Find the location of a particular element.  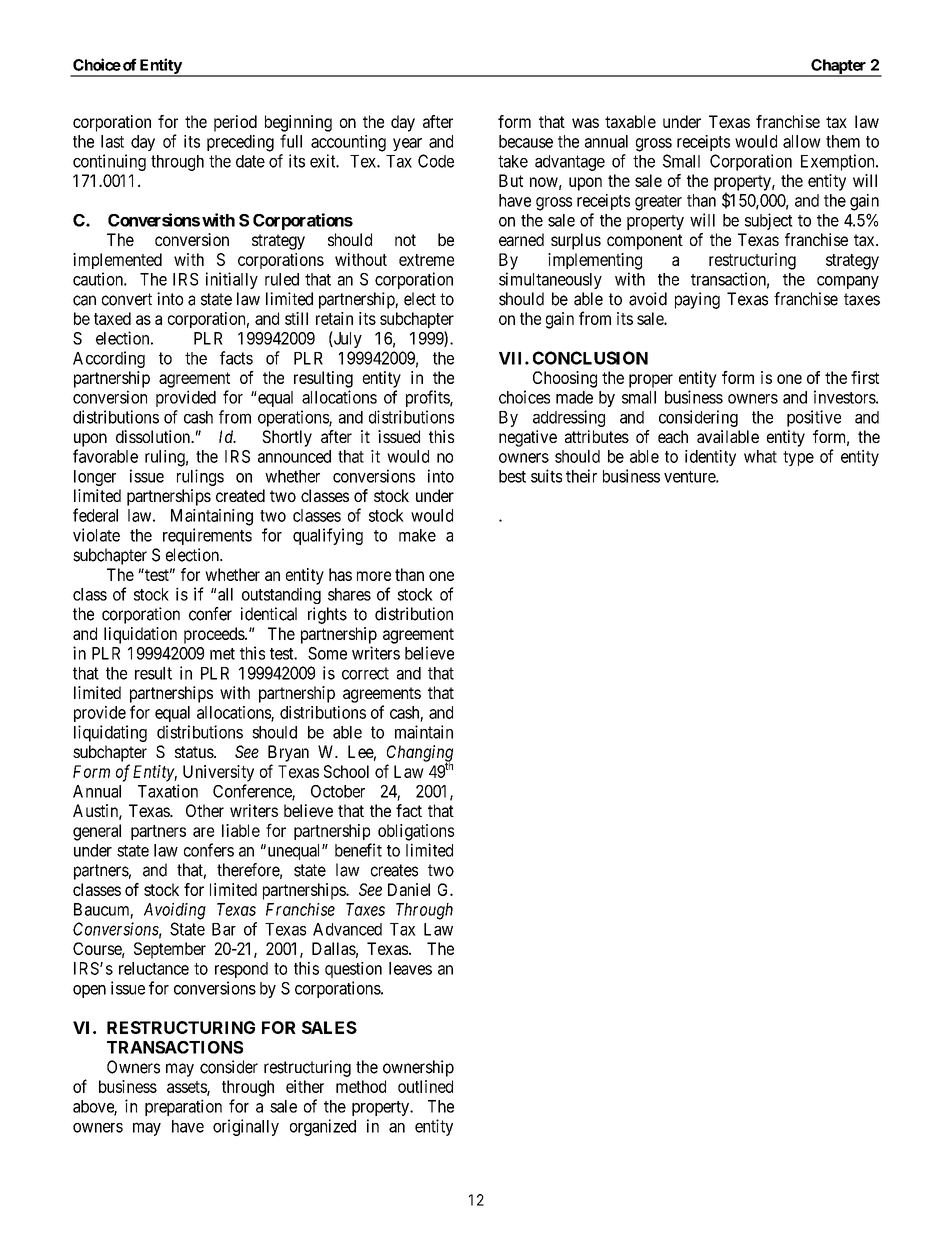

type is located at coordinates (798, 458).
